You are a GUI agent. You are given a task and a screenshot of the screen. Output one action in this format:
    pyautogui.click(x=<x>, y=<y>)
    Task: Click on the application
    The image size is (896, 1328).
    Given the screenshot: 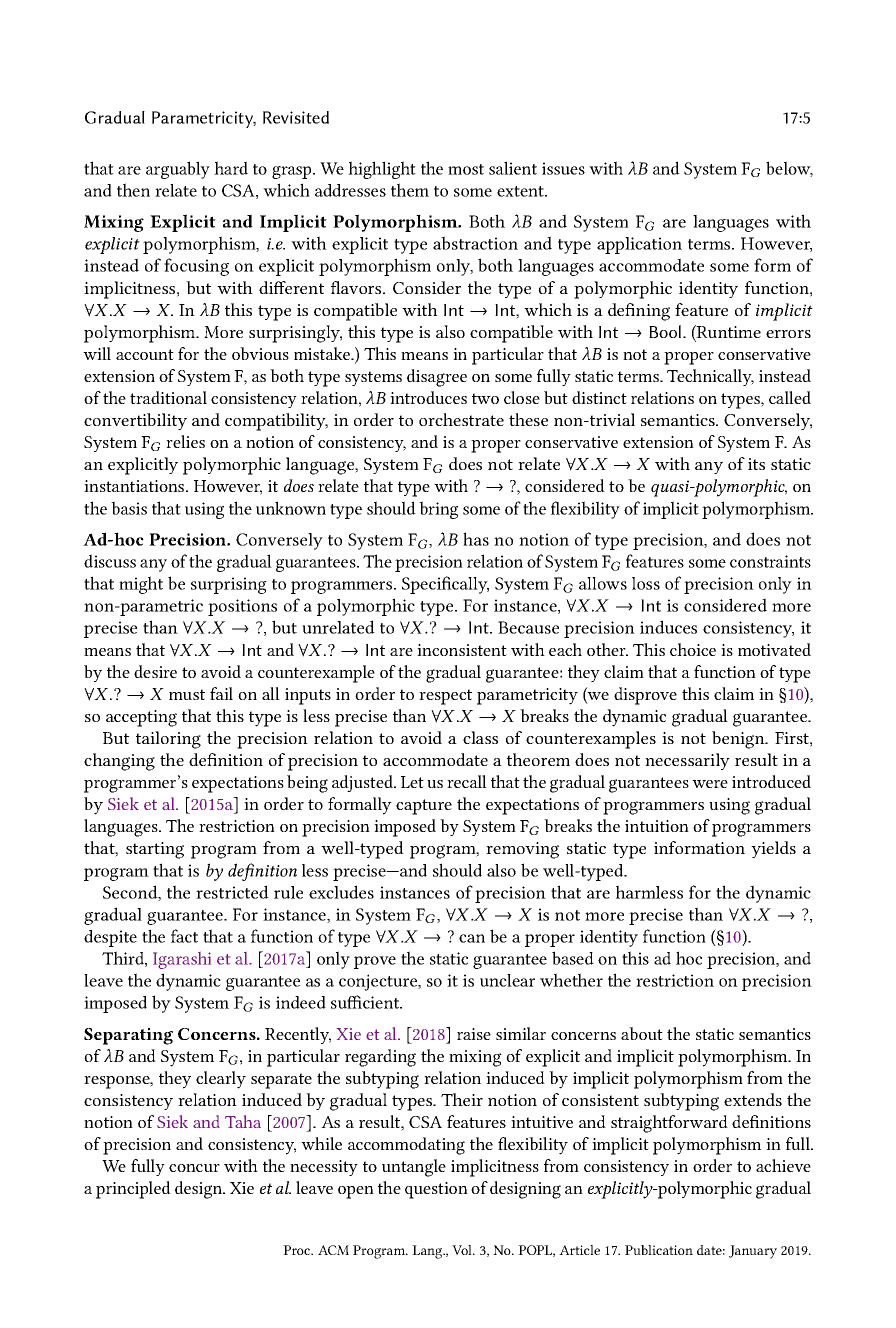 What is the action you would take?
    pyautogui.click(x=639, y=245)
